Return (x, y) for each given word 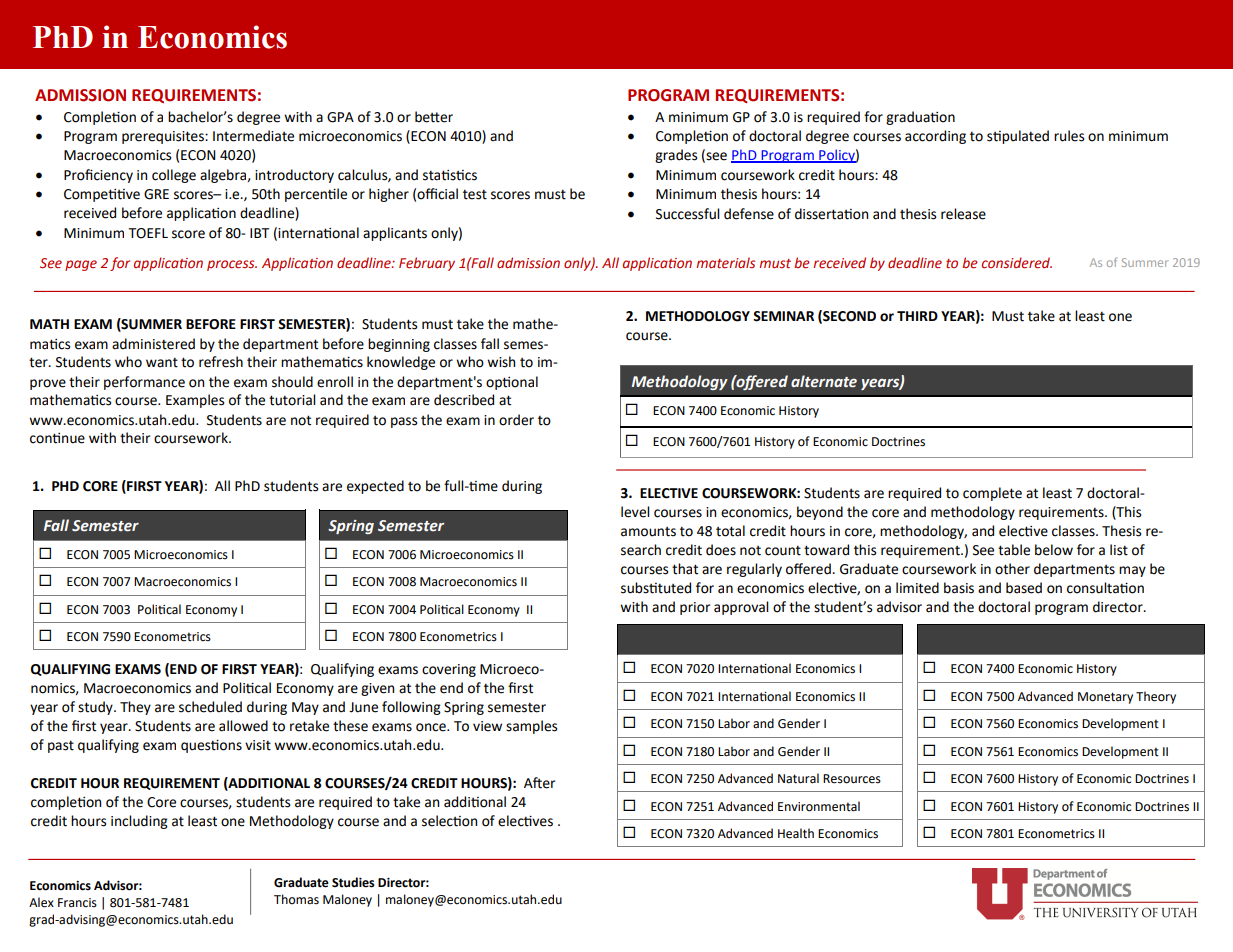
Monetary (1105, 698)
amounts (648, 532)
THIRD (917, 316)
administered (153, 344)
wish (501, 362)
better (434, 117)
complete (992, 494)
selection (449, 821)
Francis (77, 903)
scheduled (210, 707)
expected (375, 487)
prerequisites (164, 137)
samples (531, 727)
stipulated (1018, 137)
